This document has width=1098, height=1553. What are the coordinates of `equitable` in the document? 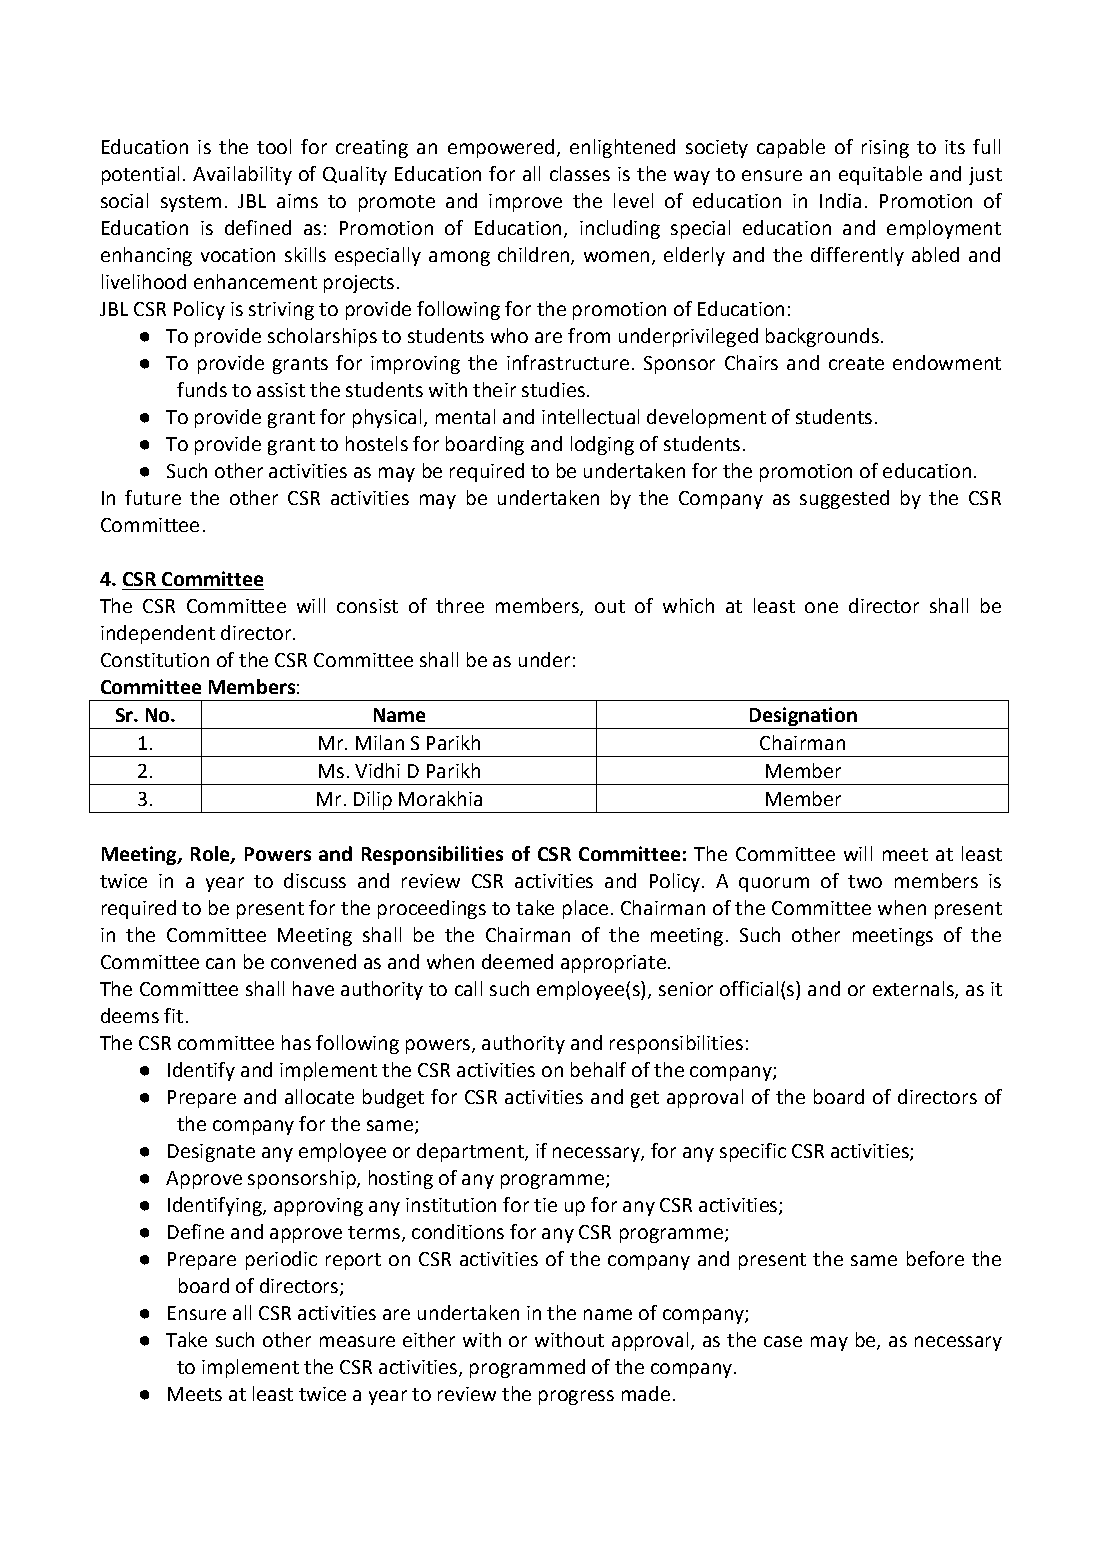 It's located at (880, 175).
